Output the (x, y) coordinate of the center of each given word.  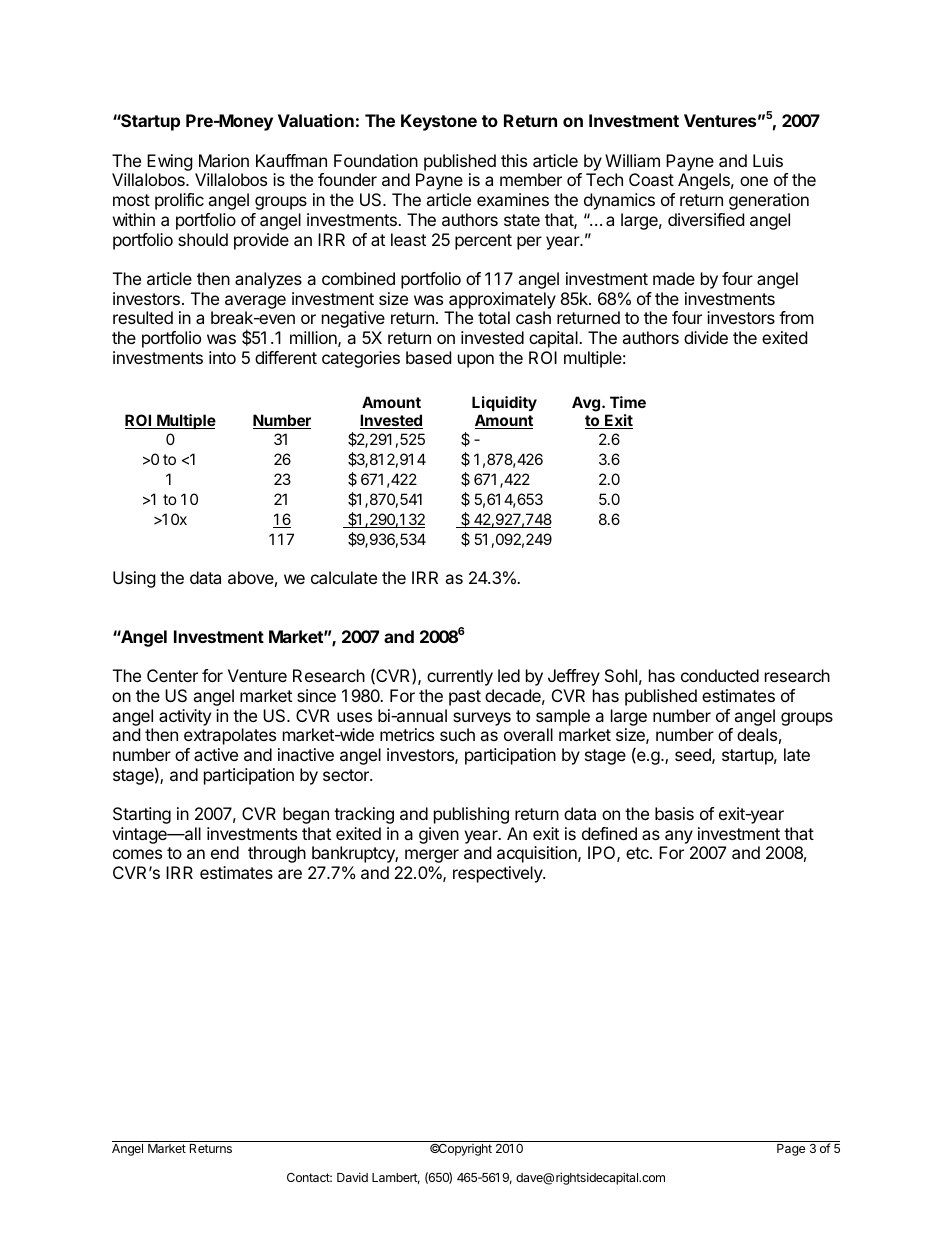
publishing (471, 815)
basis (674, 813)
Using (134, 579)
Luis (768, 160)
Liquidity (504, 403)
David (352, 1177)
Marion (224, 160)
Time (628, 402)
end (225, 852)
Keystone (439, 122)
